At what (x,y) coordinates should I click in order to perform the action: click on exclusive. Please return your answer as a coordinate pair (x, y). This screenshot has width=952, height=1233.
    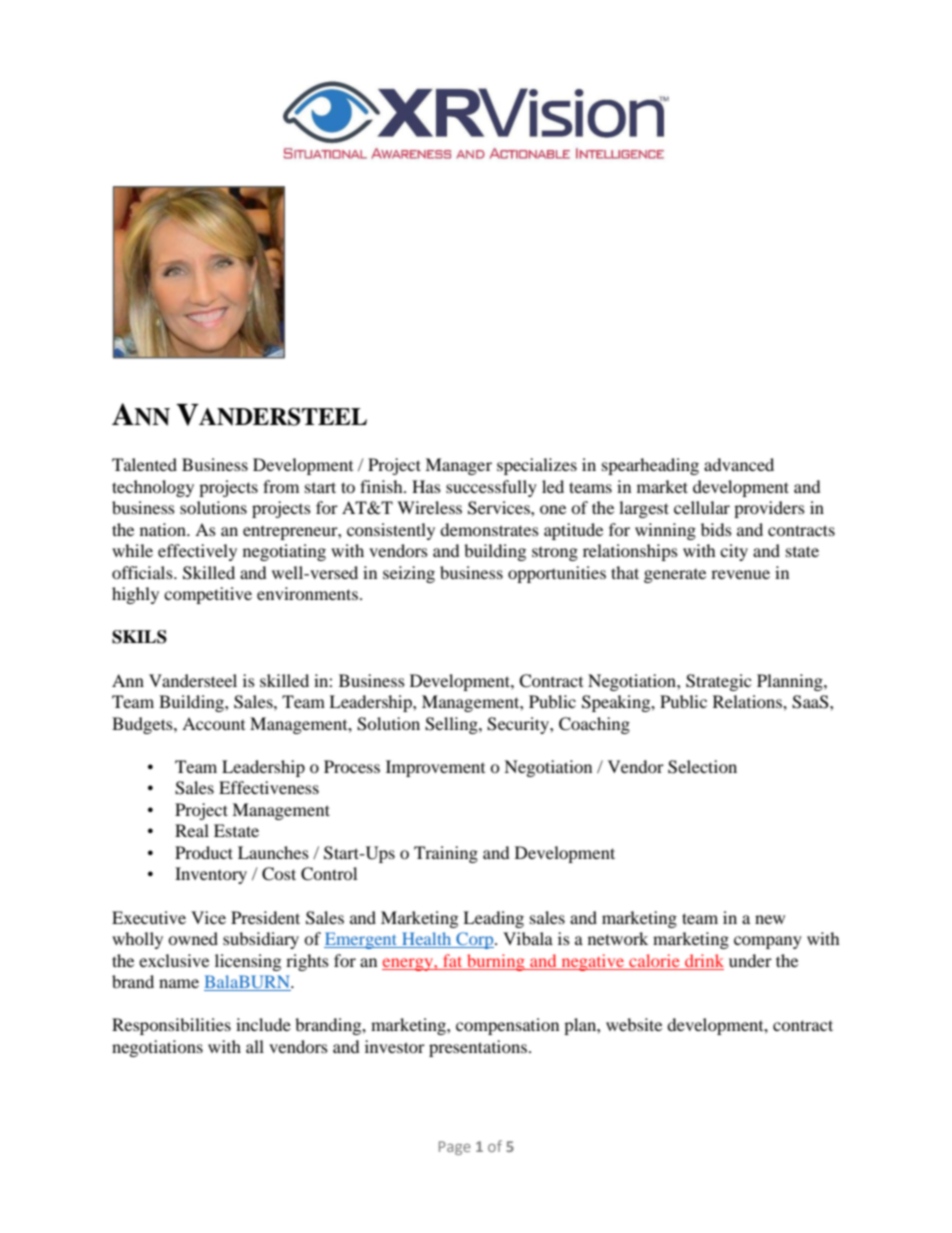
    Looking at the image, I should click on (174, 960).
